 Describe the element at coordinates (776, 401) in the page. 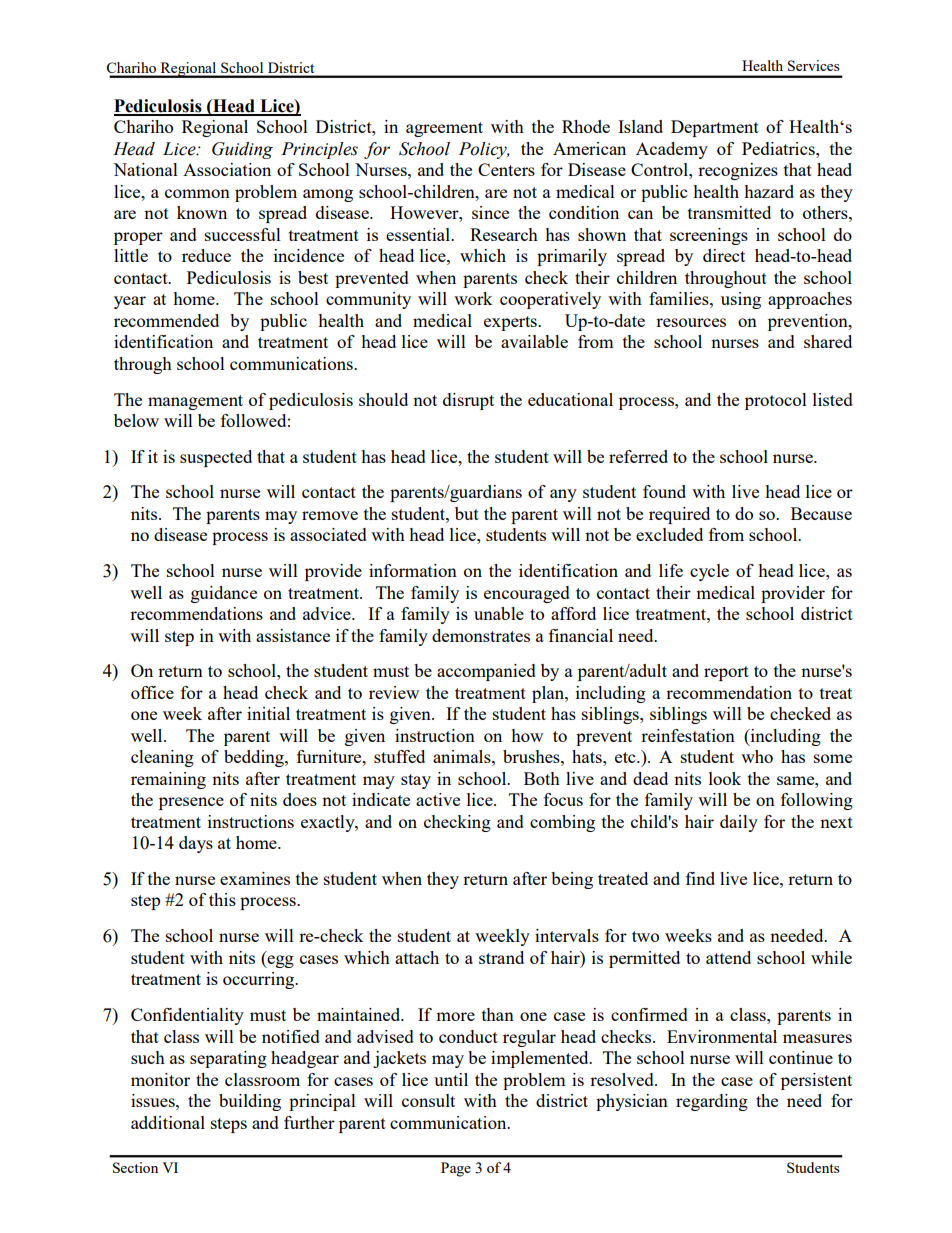

I see `protocol` at that location.
